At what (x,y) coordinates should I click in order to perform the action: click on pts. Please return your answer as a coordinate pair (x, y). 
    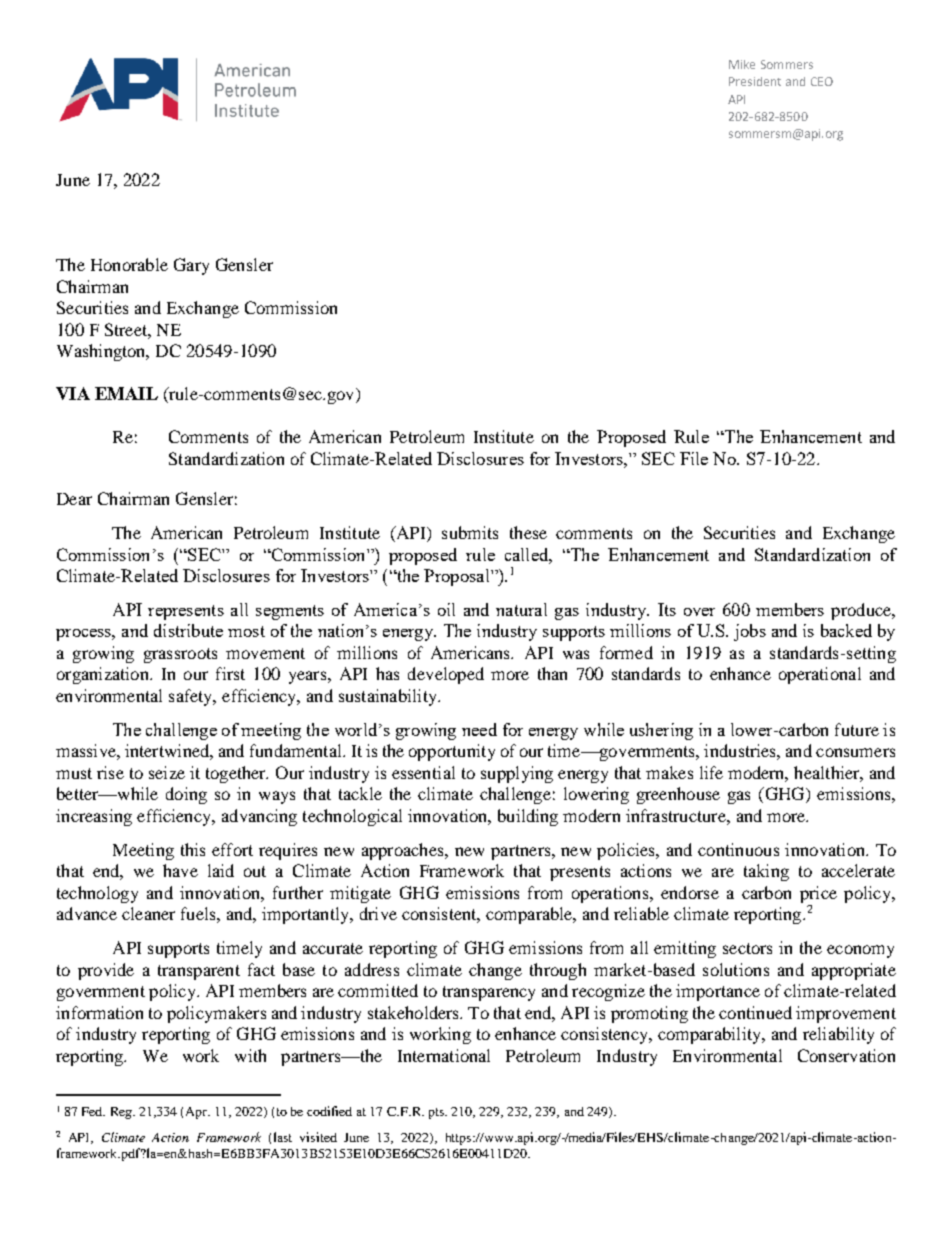
    Looking at the image, I should click on (437, 1113).
